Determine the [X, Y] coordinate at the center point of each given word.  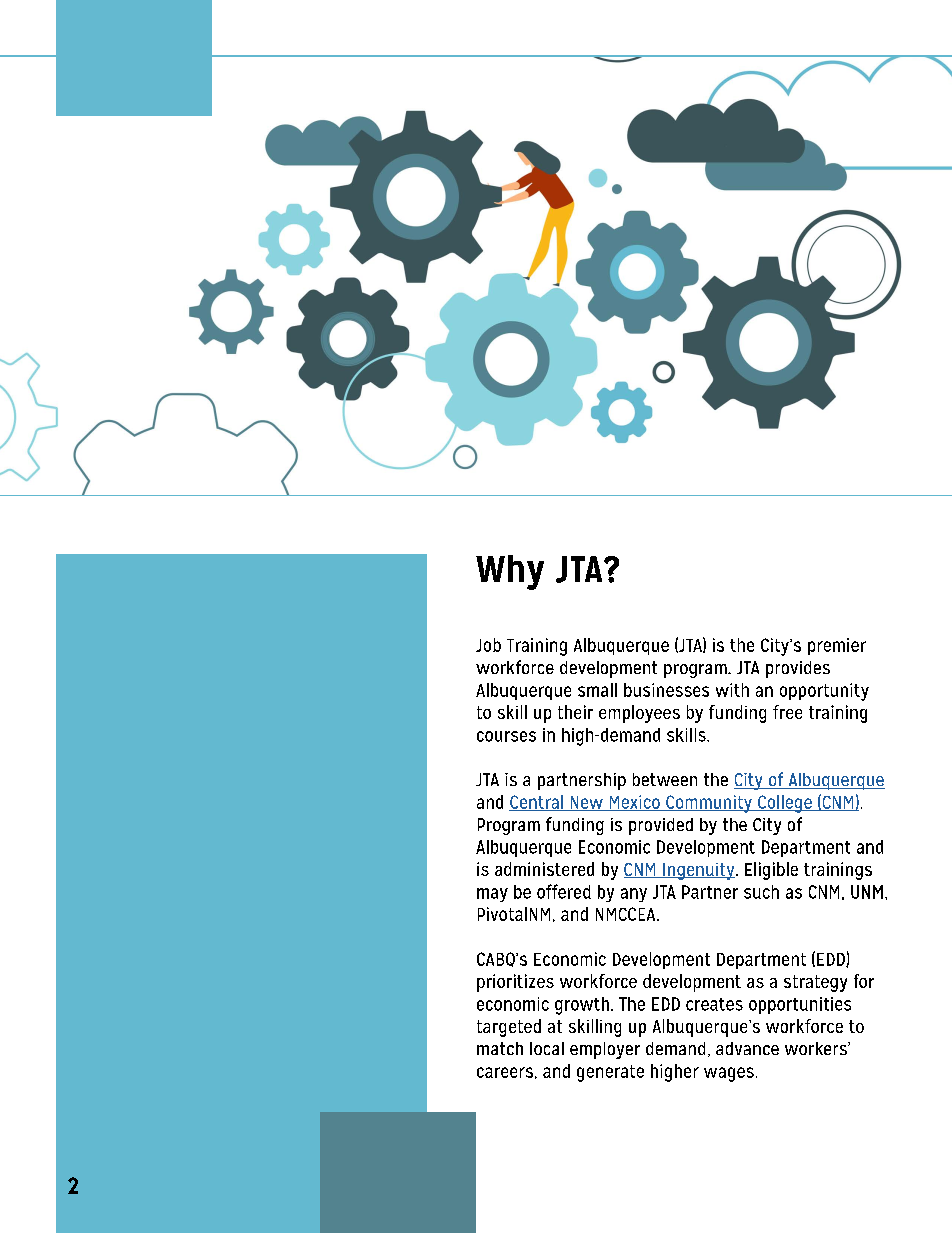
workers [817, 1048]
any [634, 895]
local [547, 1048]
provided [661, 826]
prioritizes [515, 983]
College [785, 804]
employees [639, 714]
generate [610, 1073]
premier [837, 646]
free [787, 712]
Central [537, 803]
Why [510, 572]
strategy [815, 983]
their [575, 712]
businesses [666, 690]
